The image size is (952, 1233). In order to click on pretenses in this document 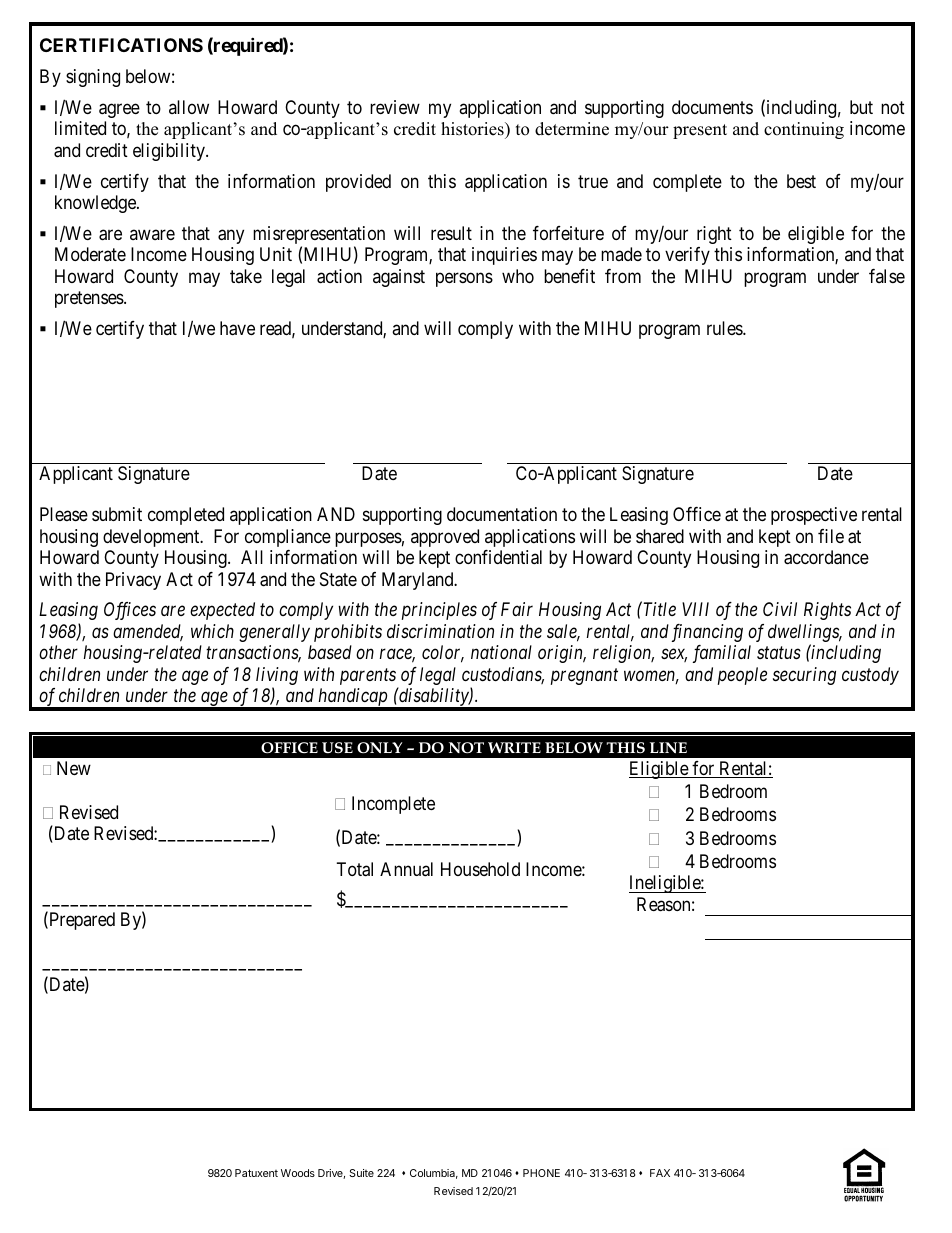, I will do `click(90, 300)`.
